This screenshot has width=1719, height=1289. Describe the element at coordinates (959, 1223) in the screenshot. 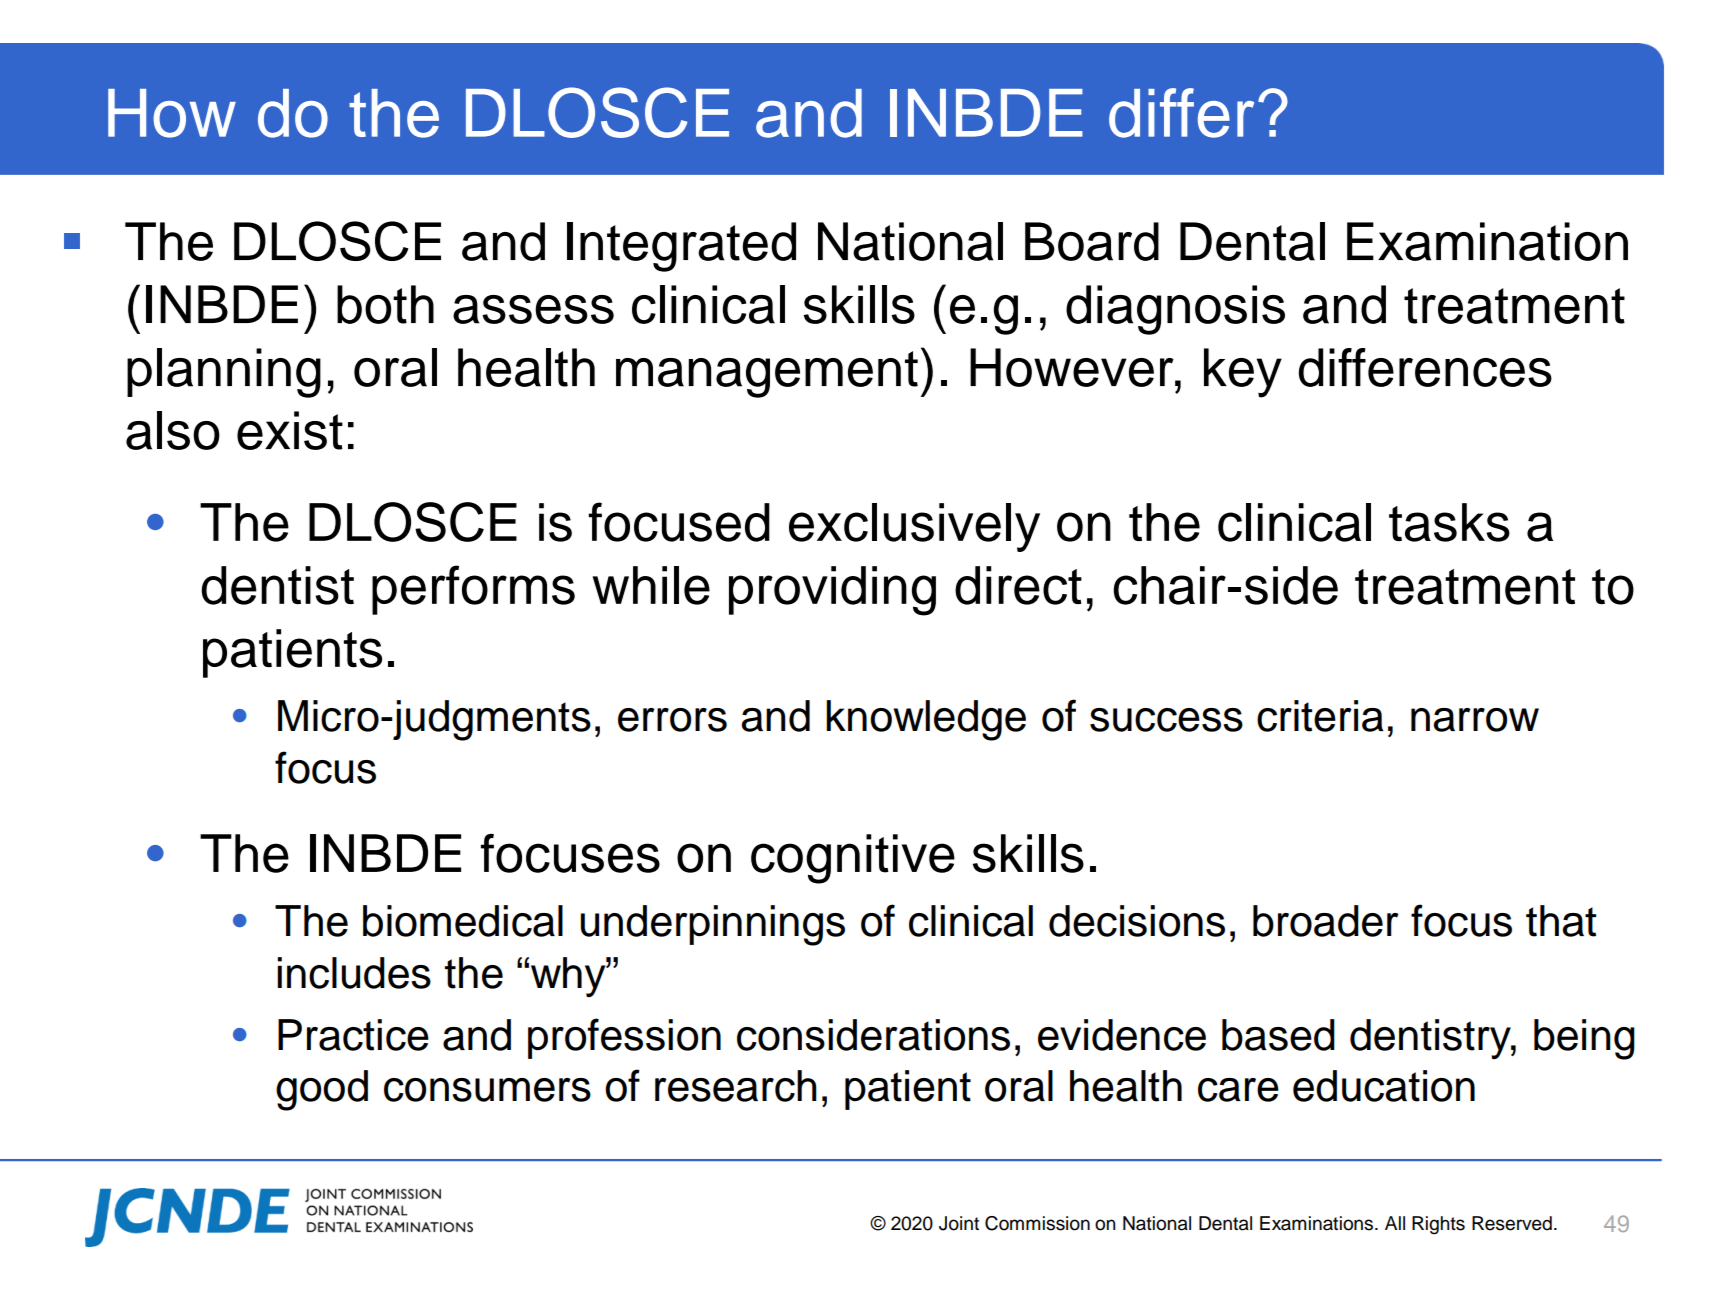

I see `Joint` at that location.
